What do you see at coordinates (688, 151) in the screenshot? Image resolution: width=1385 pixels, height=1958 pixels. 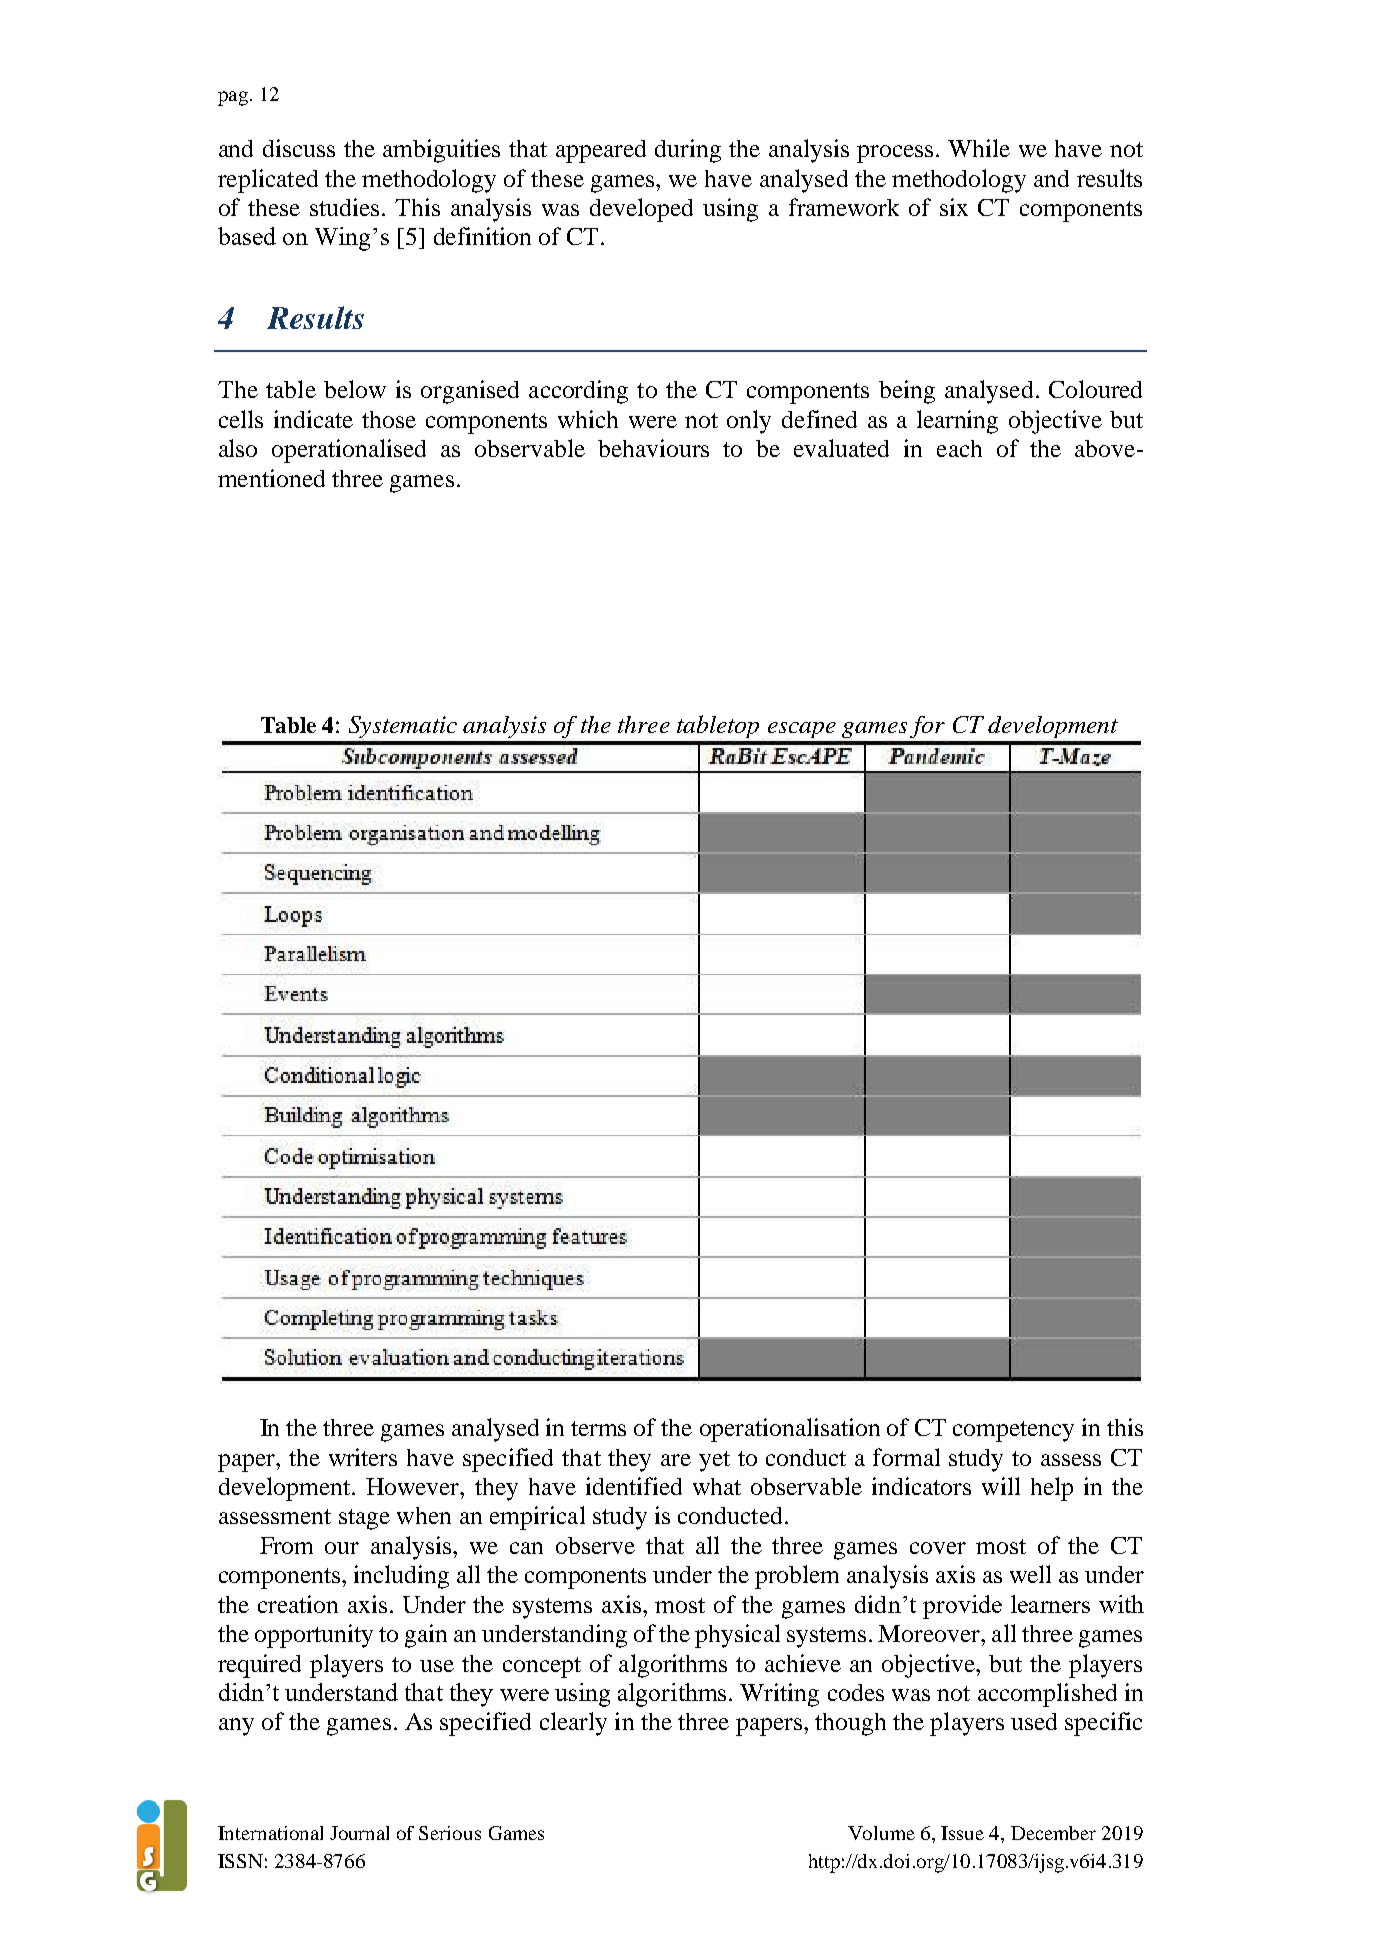 I see `during` at bounding box center [688, 151].
